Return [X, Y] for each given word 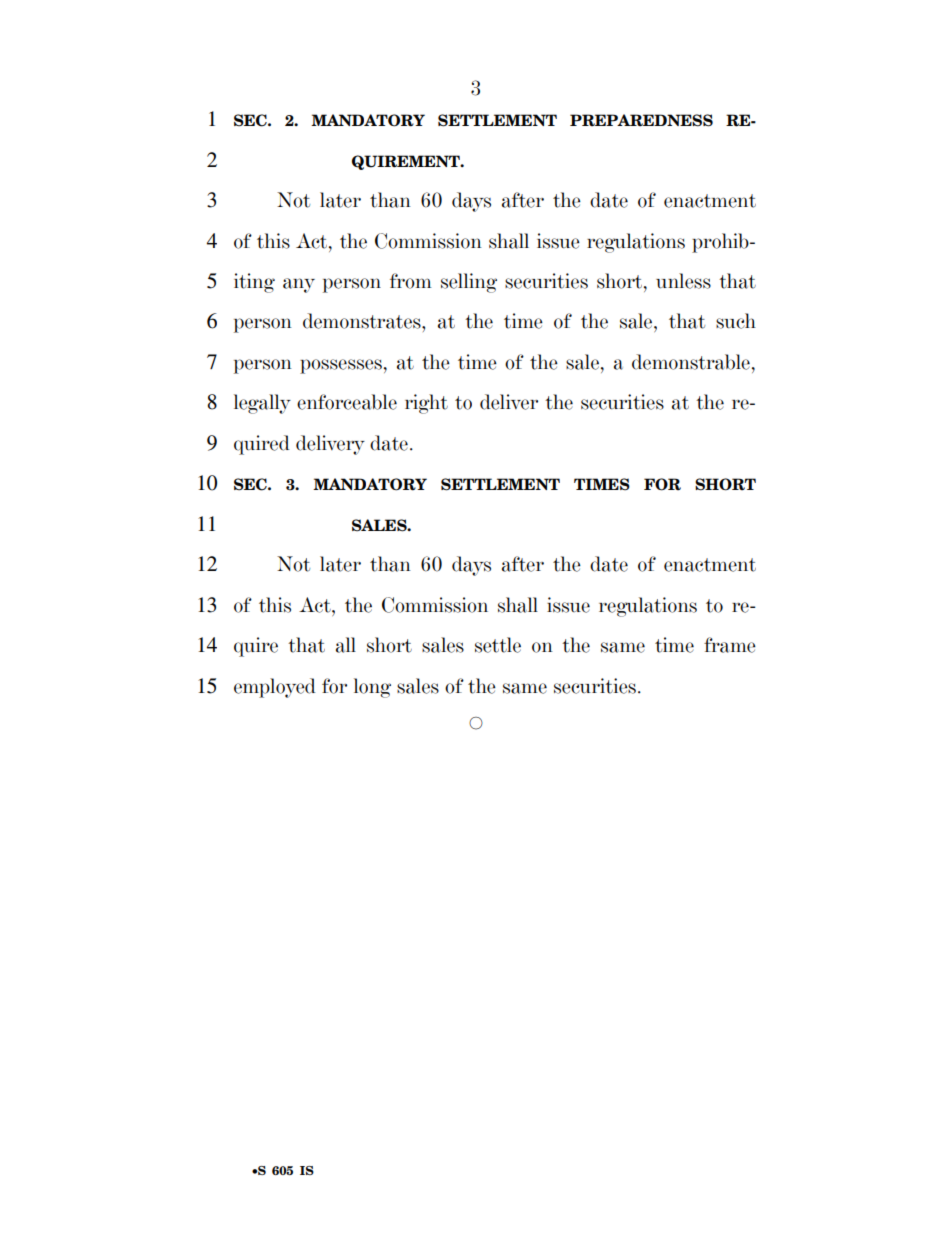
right [426, 404]
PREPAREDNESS [641, 120]
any [299, 285]
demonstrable [691, 362]
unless [683, 281]
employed [275, 688]
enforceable [347, 402]
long [372, 688]
